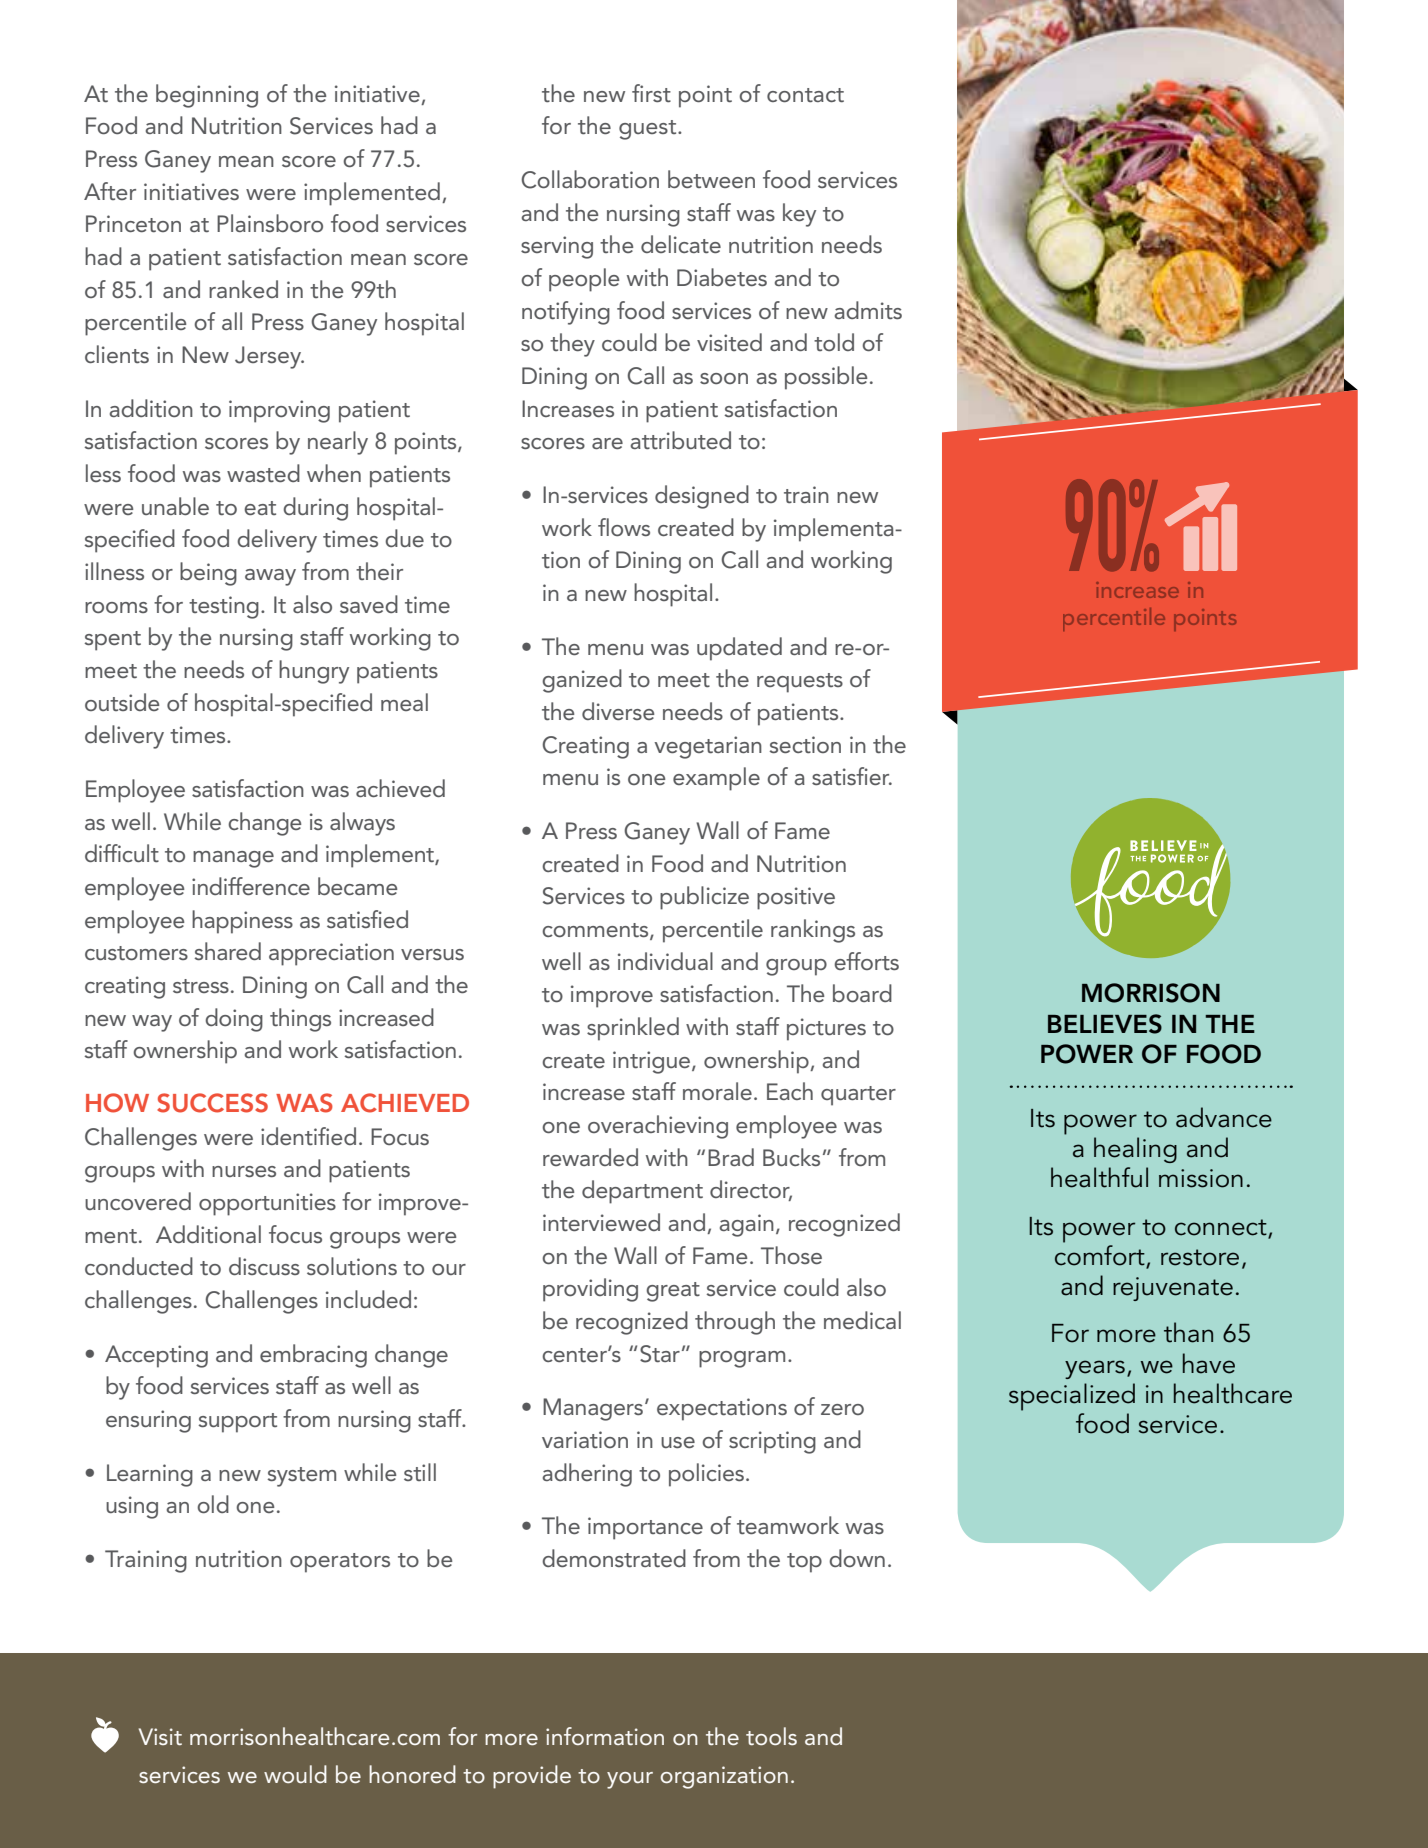 Image resolution: width=1428 pixels, height=1848 pixels. I want to click on guest, so click(649, 130).
